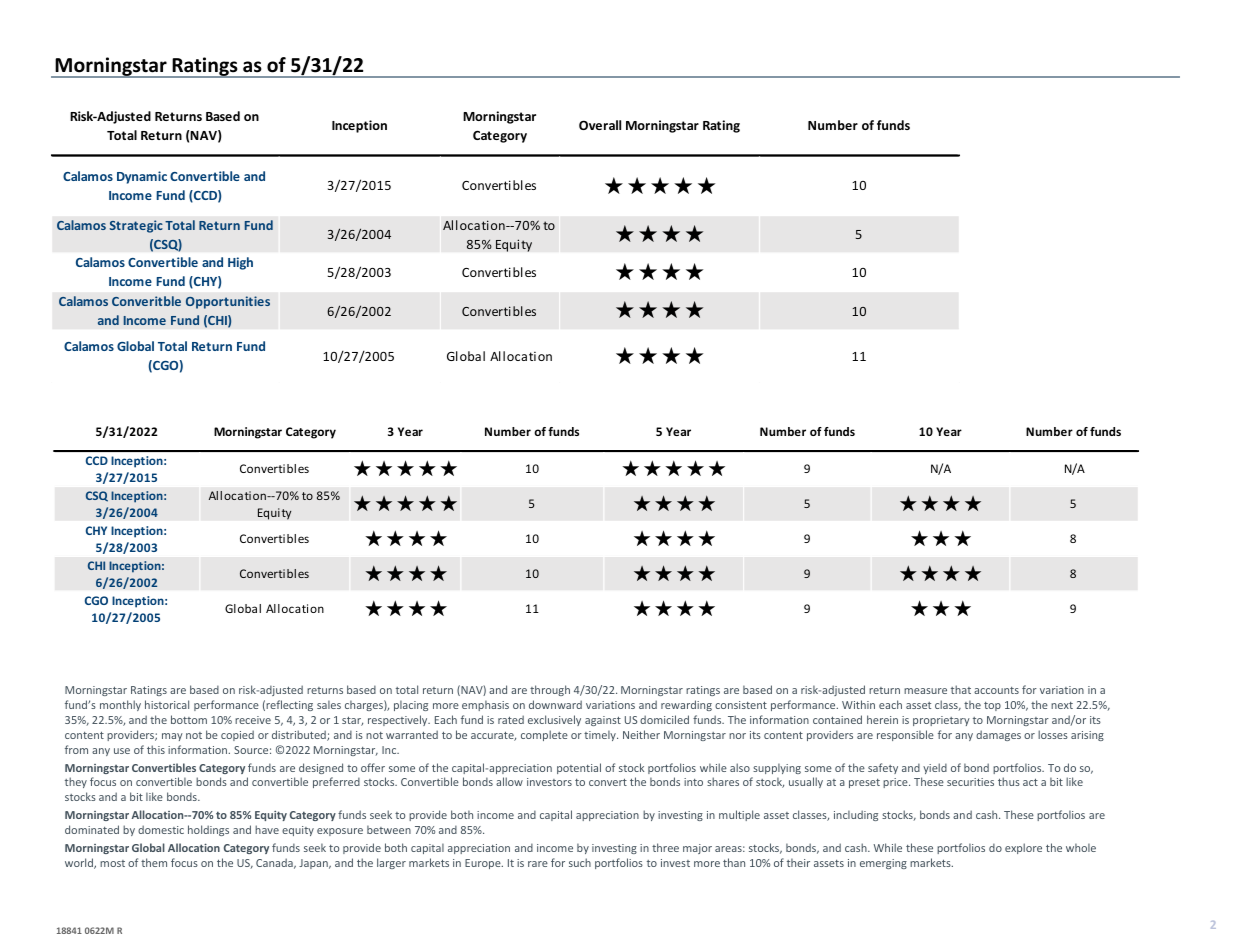 Image resolution: width=1233 pixels, height=952 pixels. What do you see at coordinates (240, 263) in the image?
I see `High` at bounding box center [240, 263].
